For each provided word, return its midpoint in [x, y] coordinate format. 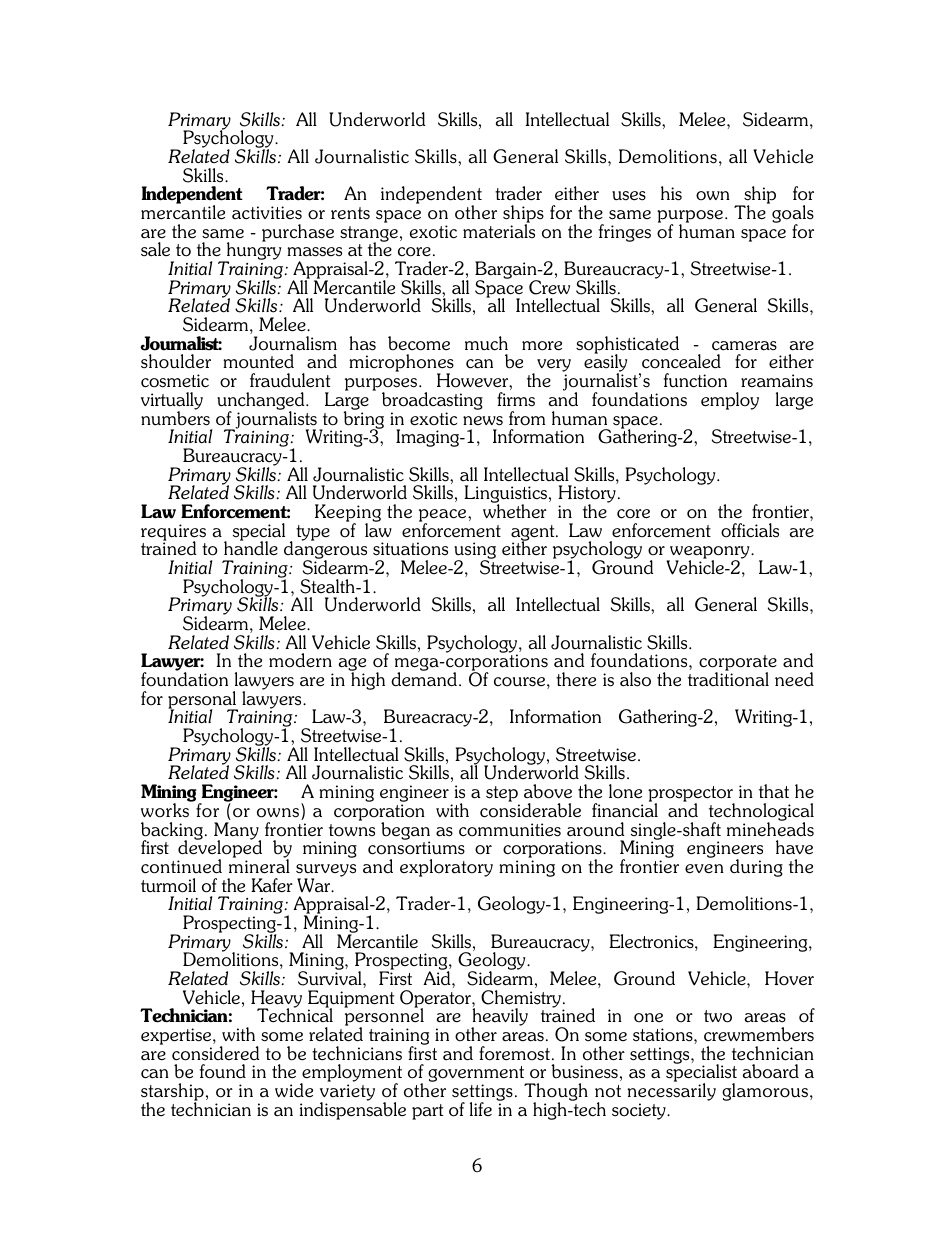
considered [216, 1053]
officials [750, 530]
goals [793, 215]
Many [237, 832]
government [477, 1075]
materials [499, 230]
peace [444, 516]
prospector [691, 795]
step [503, 795]
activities [267, 213]
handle [251, 547]
